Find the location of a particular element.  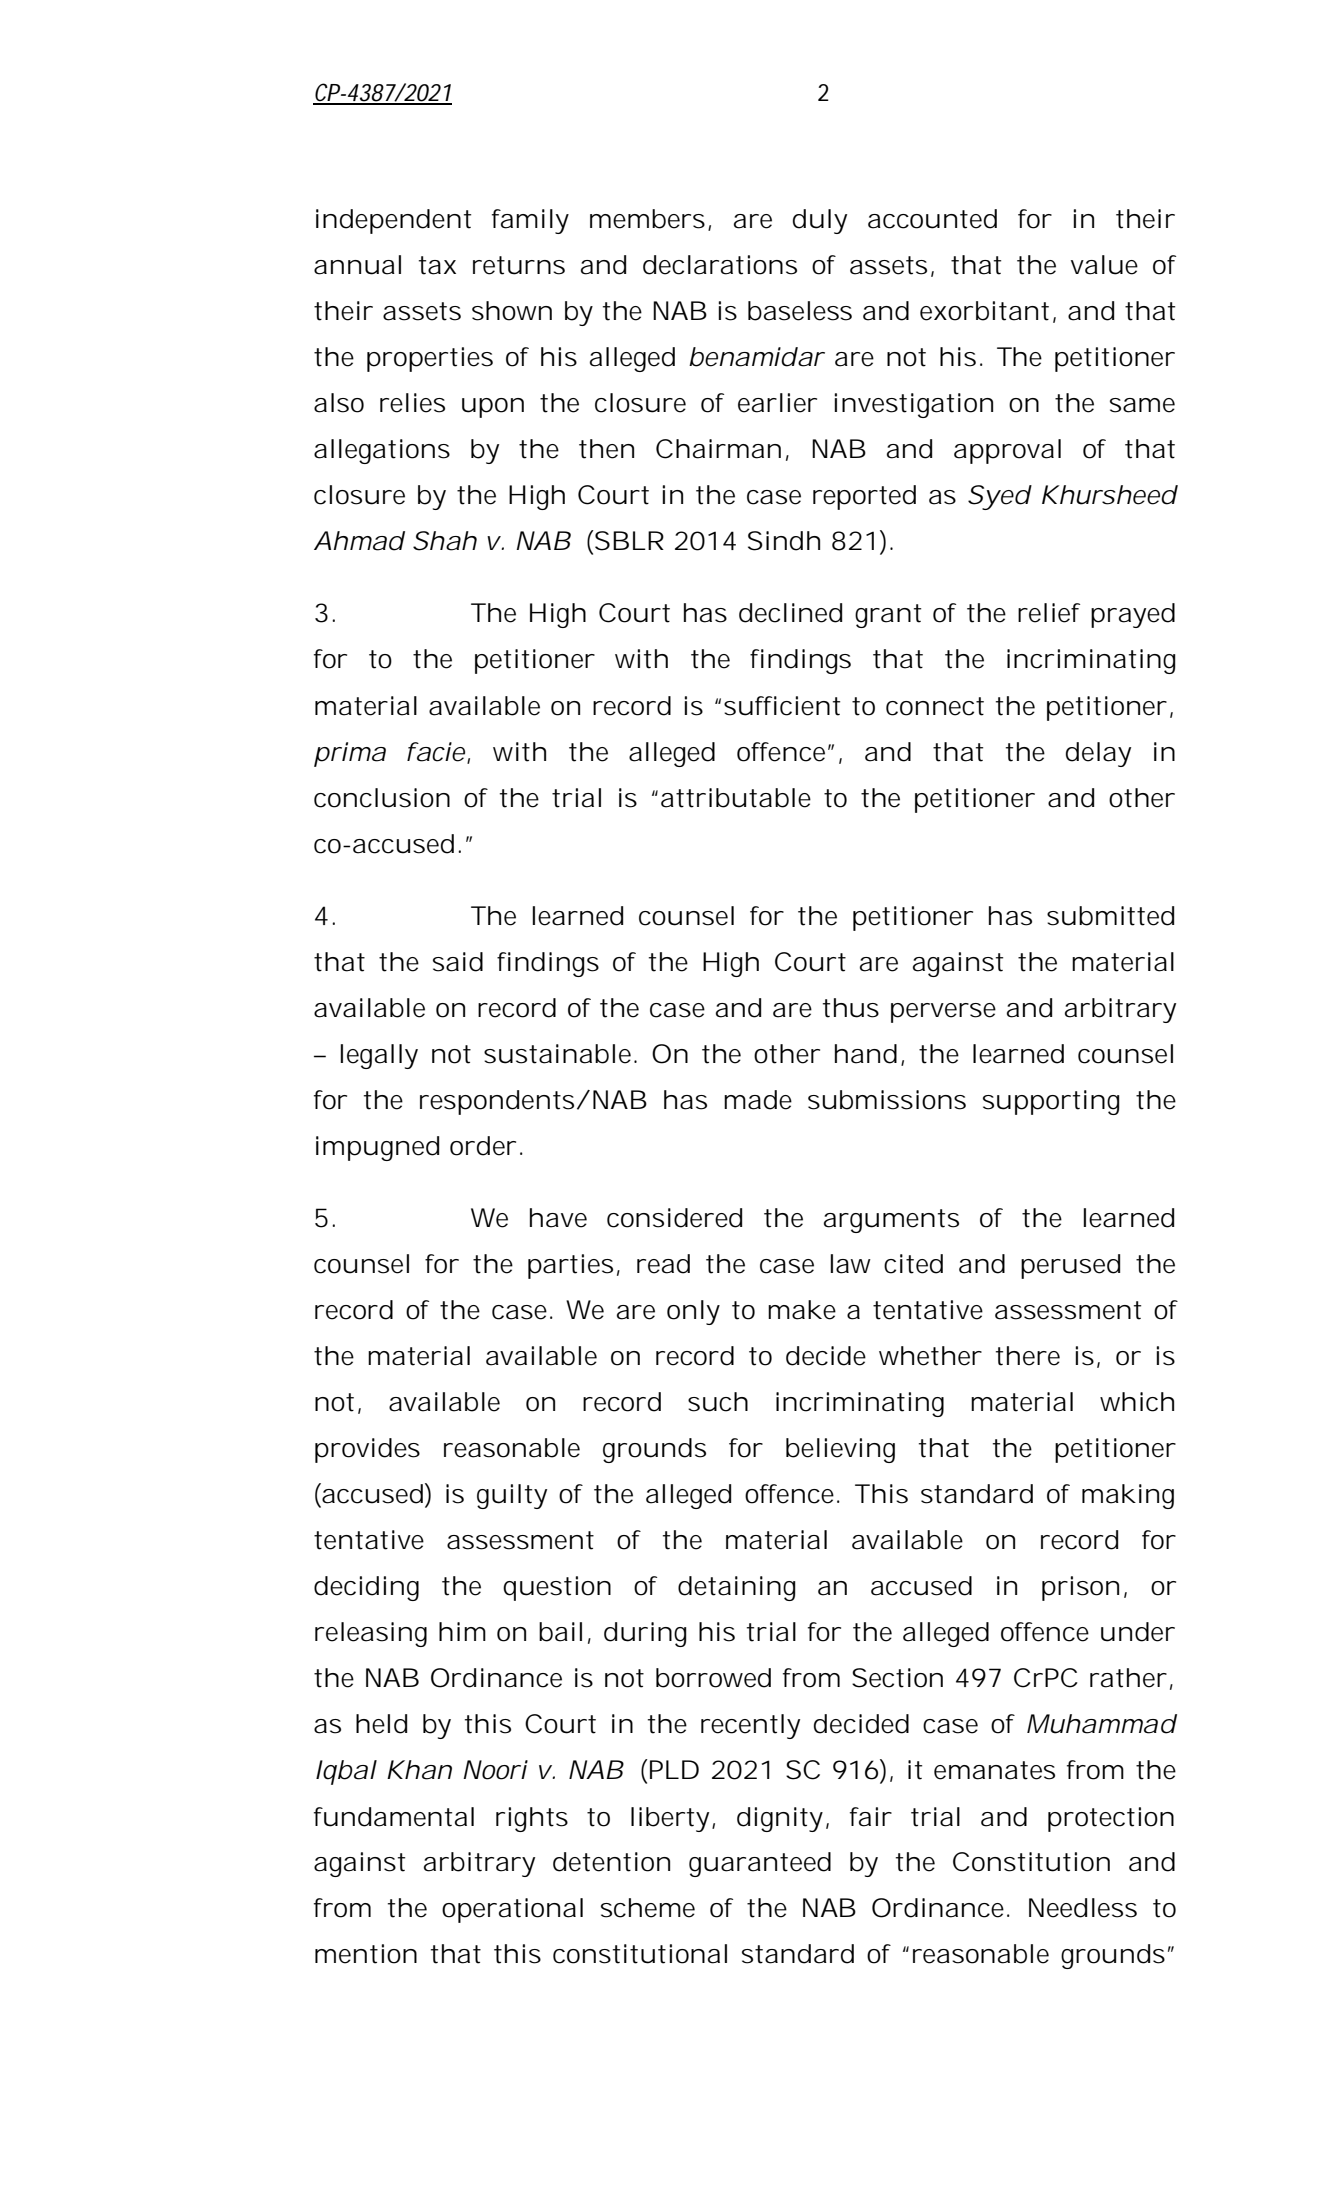

considered is located at coordinates (674, 1218).
